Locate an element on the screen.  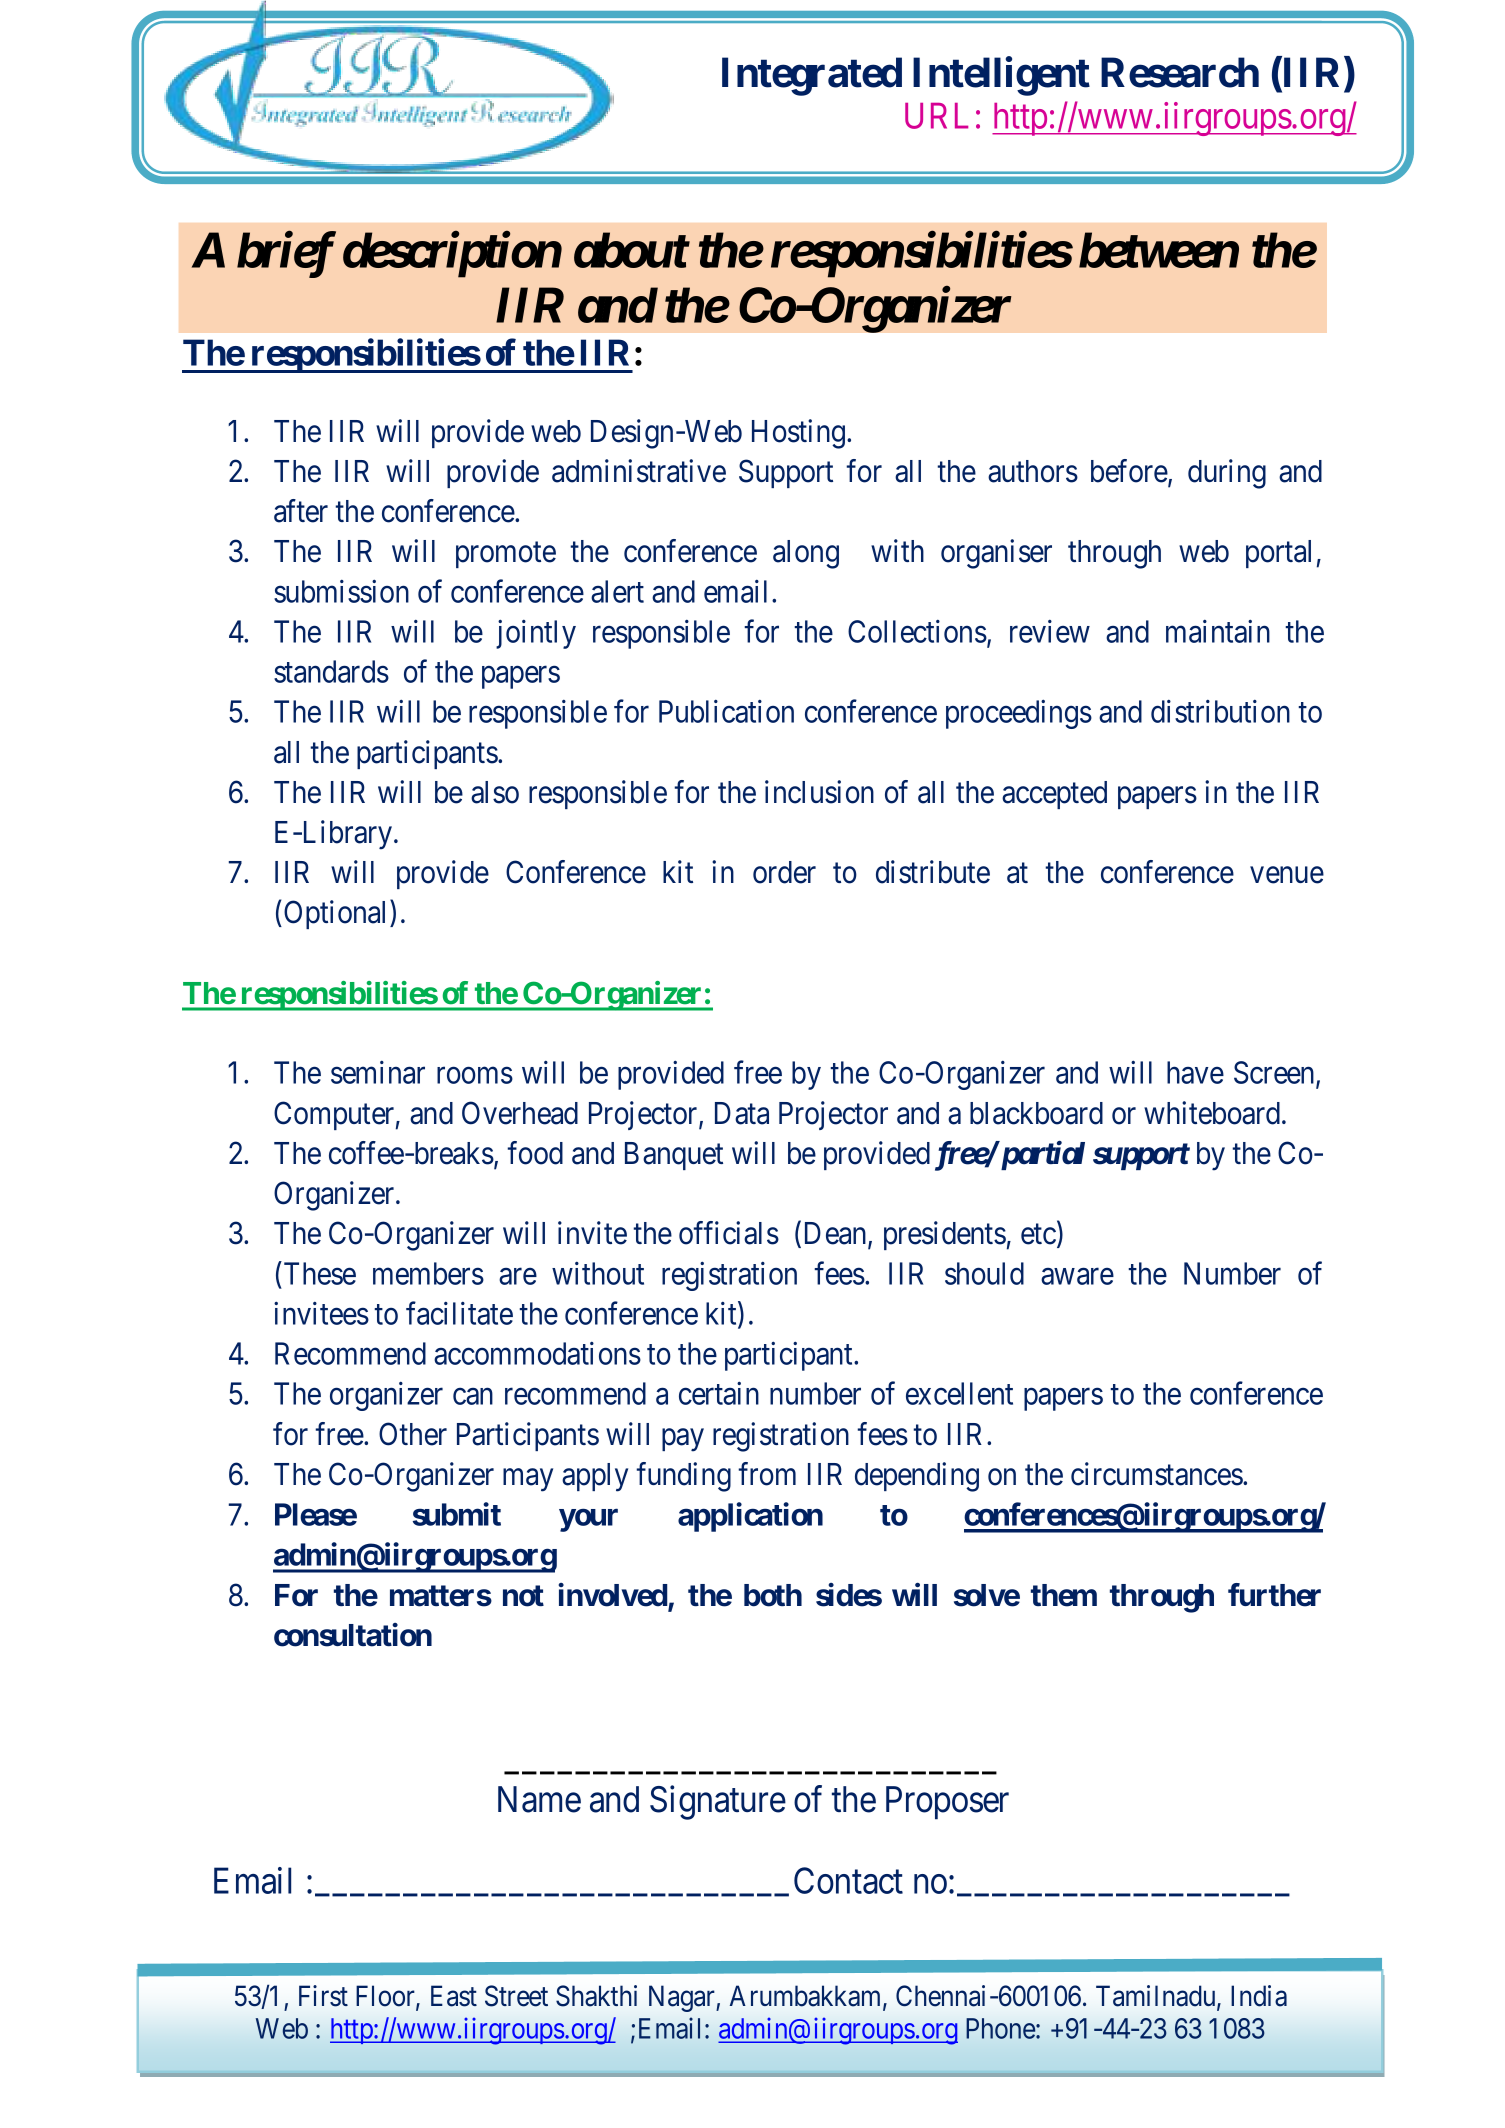
certain is located at coordinates (719, 1393).
